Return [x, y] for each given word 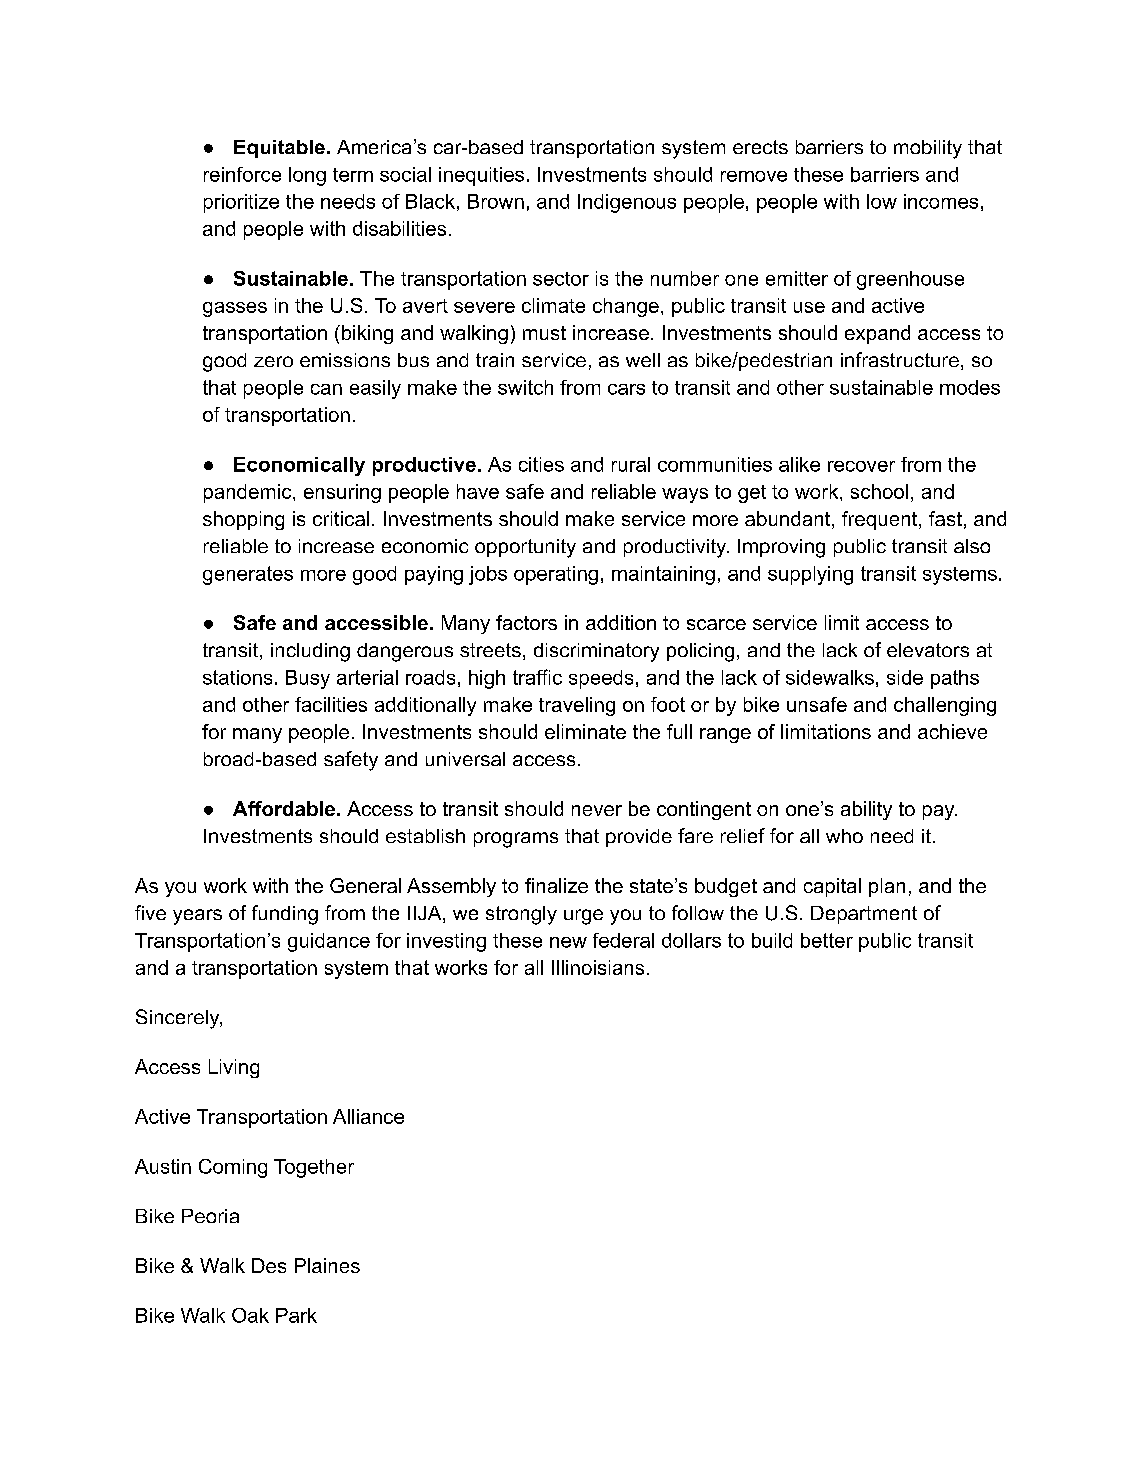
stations [237, 677]
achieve [952, 731]
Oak [250, 1315]
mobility [928, 149]
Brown [496, 201]
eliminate [585, 731]
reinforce [242, 174]
